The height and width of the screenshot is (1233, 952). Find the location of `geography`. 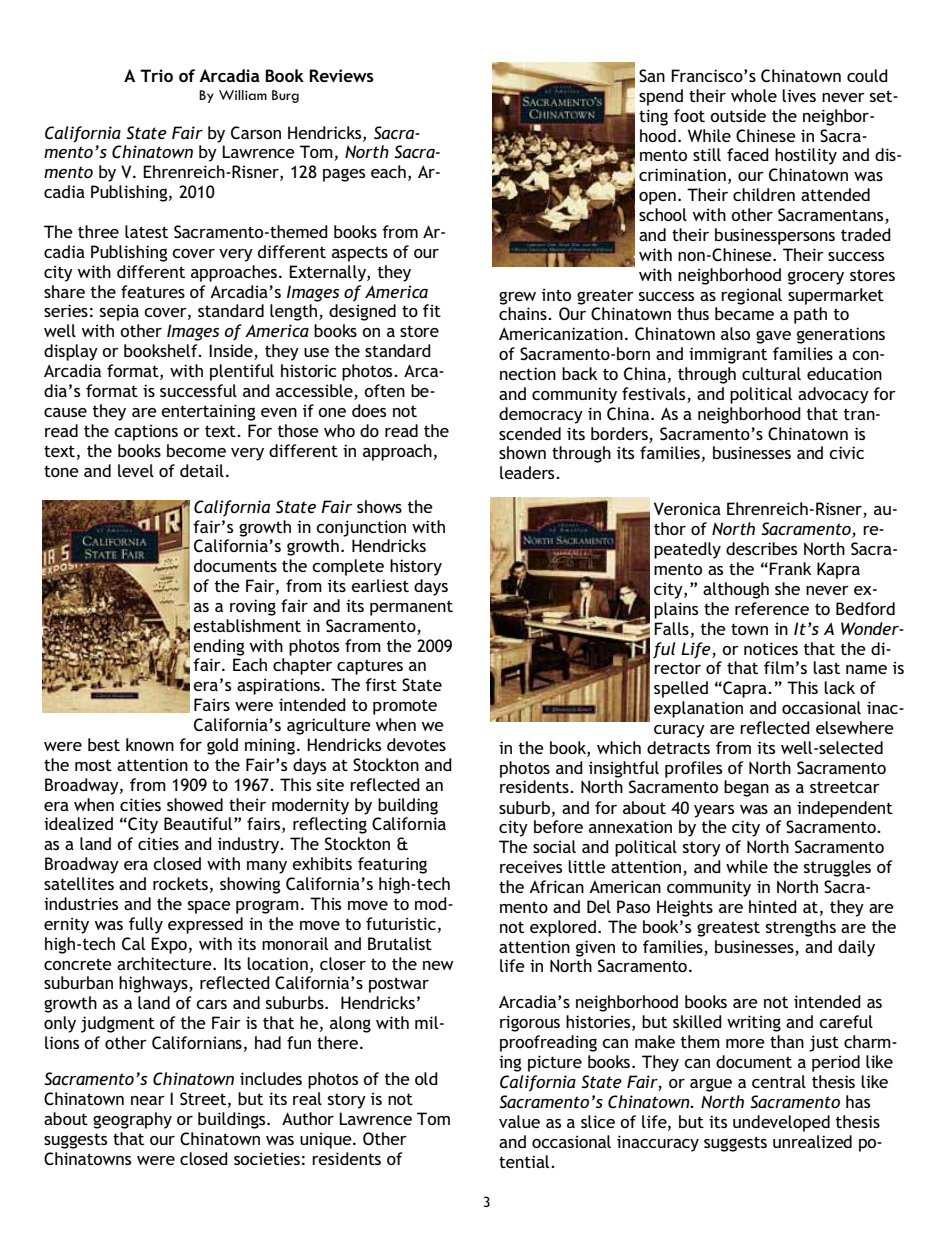

geography is located at coordinates (132, 1120).
